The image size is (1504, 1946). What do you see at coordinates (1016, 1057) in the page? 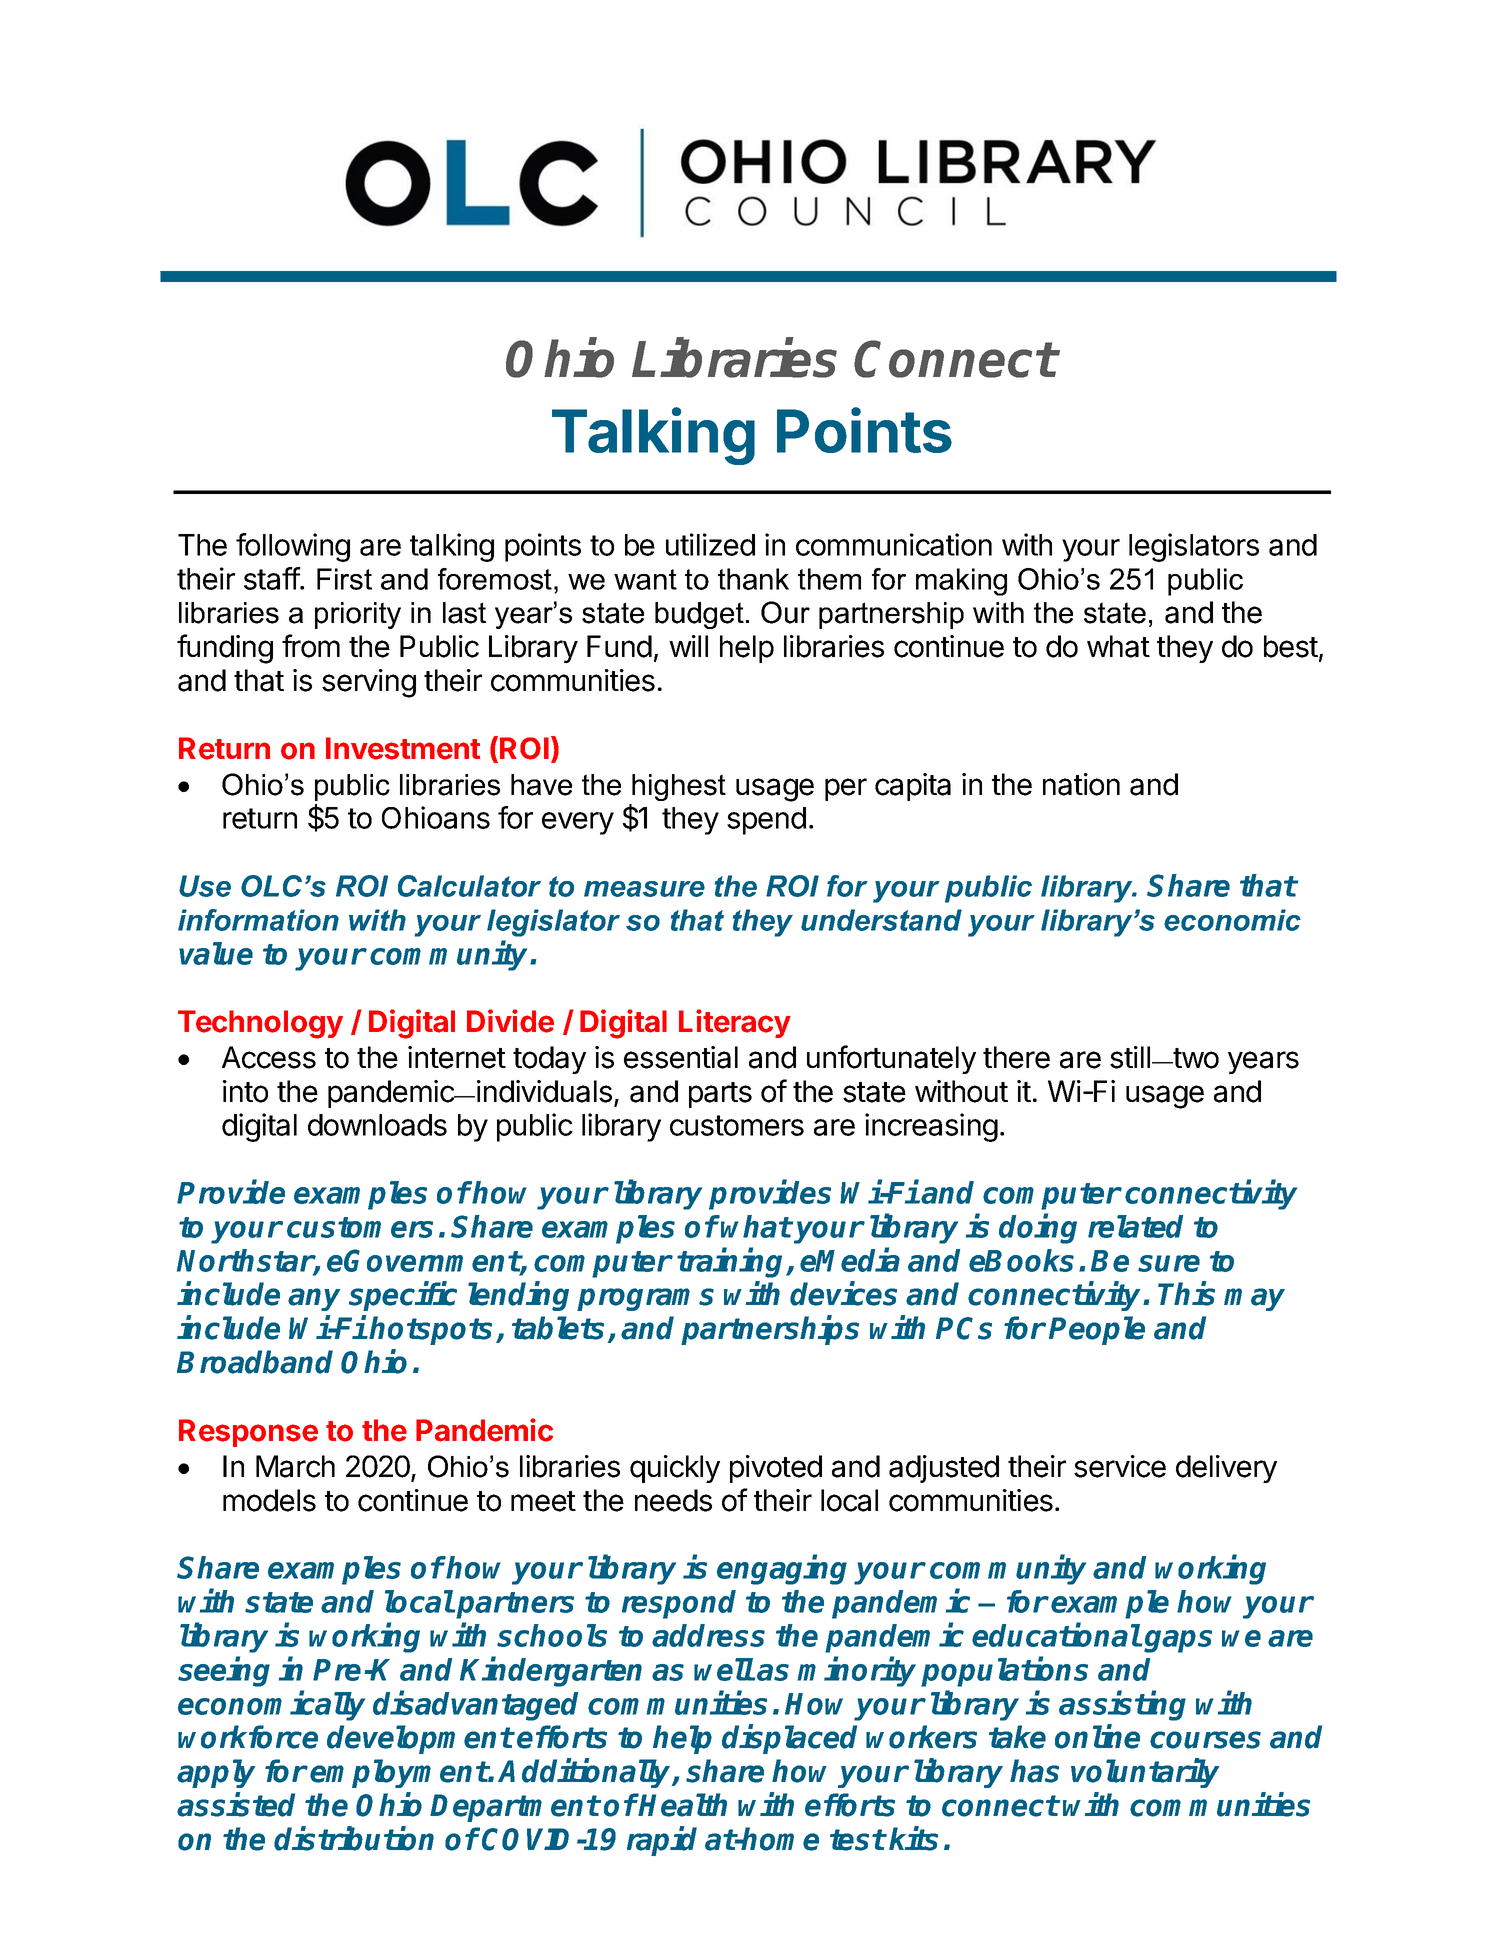
I see `there` at bounding box center [1016, 1057].
